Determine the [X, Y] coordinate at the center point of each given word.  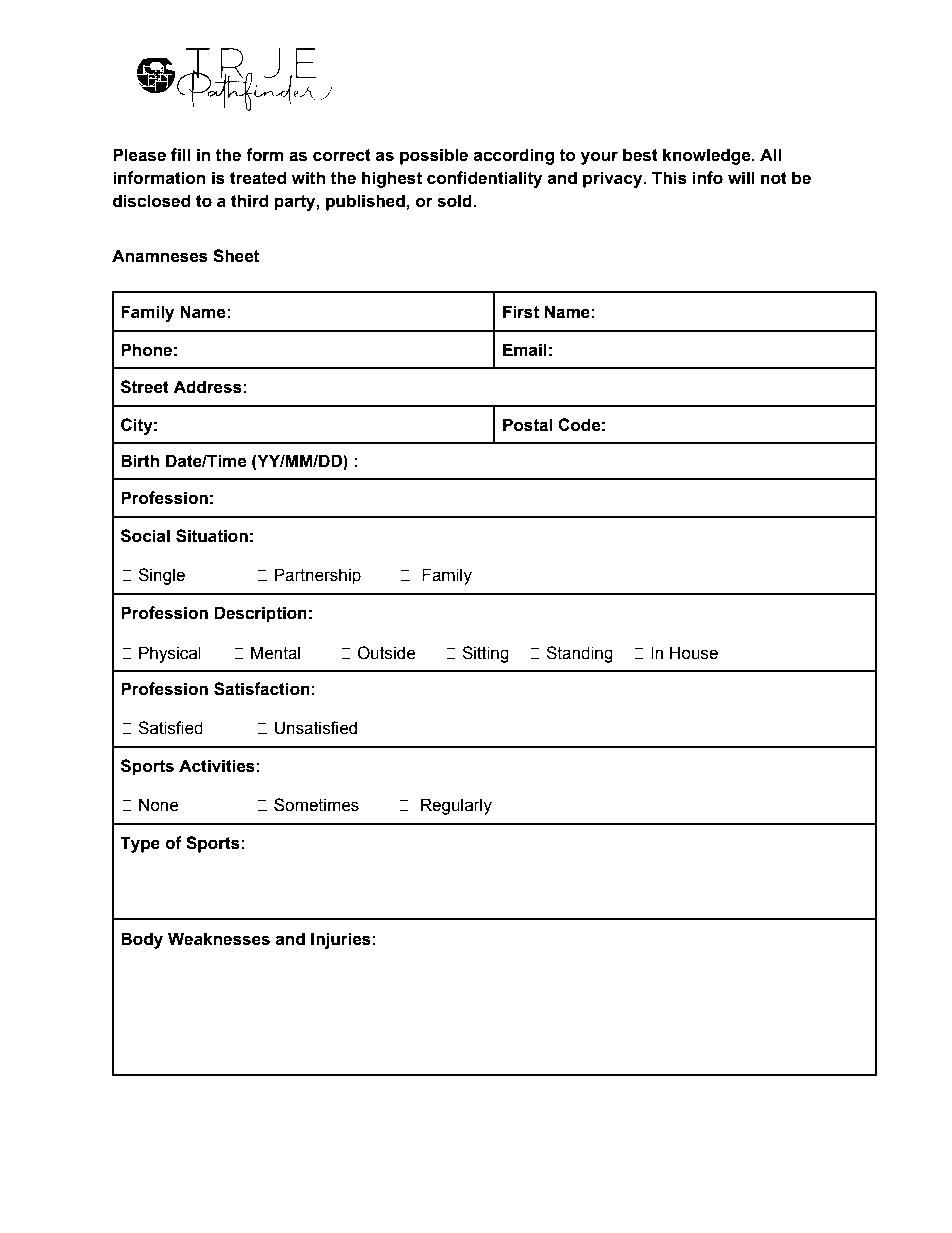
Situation [212, 536]
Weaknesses [219, 939]
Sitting [485, 654]
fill [180, 154]
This [669, 178]
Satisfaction [262, 689]
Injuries [341, 940]
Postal [527, 425]
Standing [579, 654]
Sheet [236, 256]
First [521, 312]
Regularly [456, 806]
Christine [556, 53]
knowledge [708, 156]
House [694, 653]
